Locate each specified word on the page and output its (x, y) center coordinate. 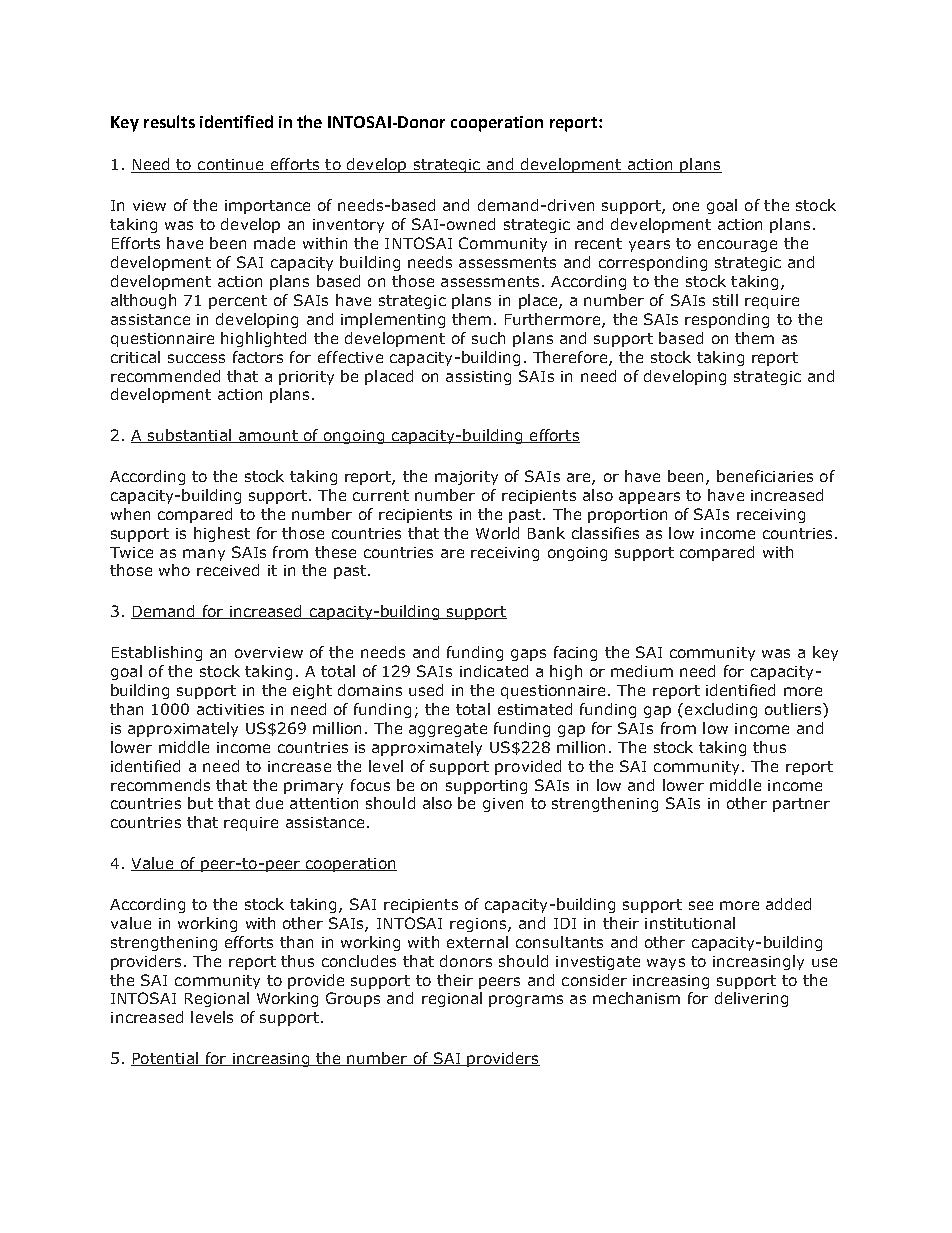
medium (642, 671)
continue (231, 166)
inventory (348, 226)
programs (526, 1001)
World (497, 533)
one (686, 206)
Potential (165, 1059)
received (228, 570)
